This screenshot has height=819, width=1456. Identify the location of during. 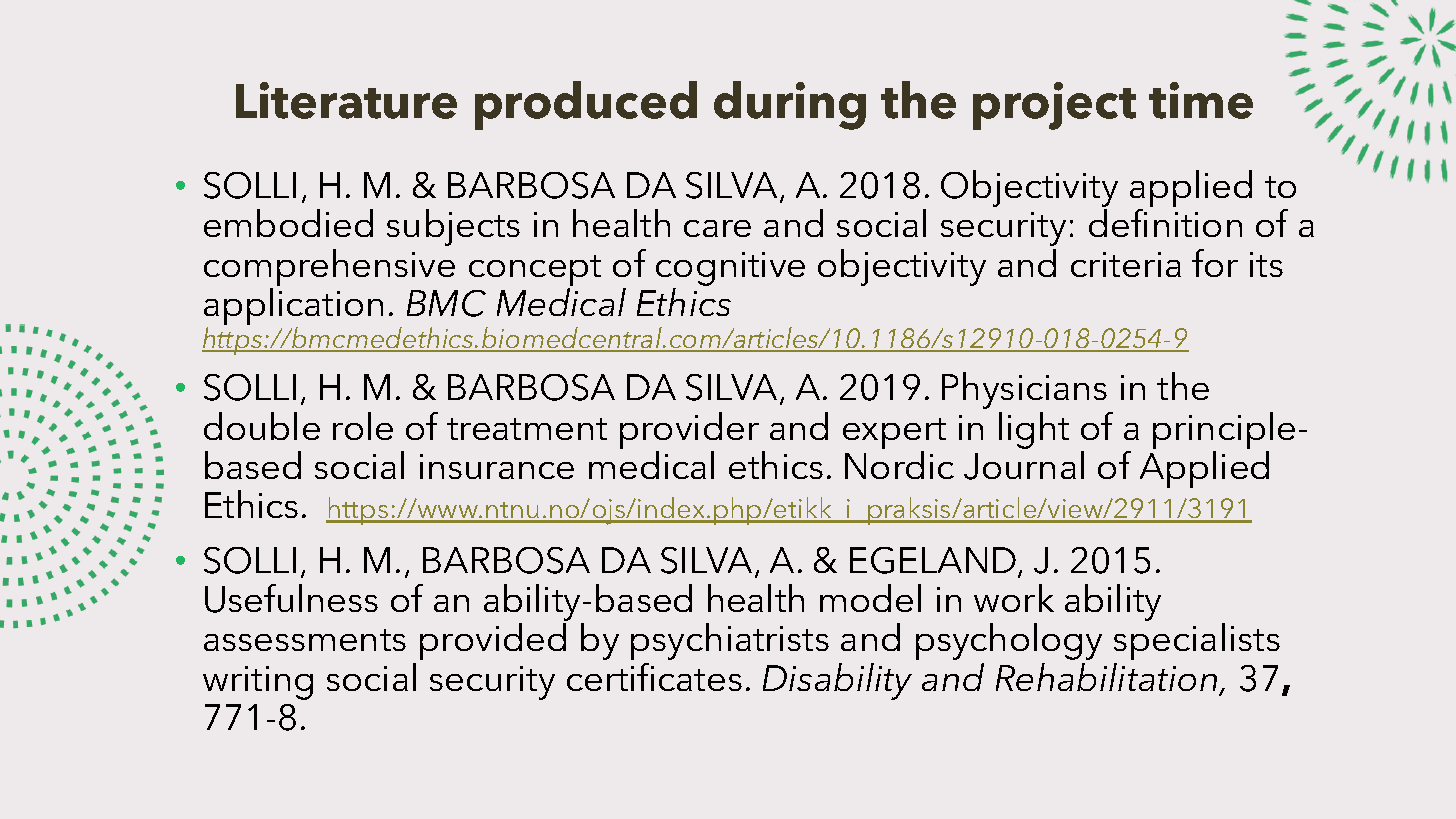
(790, 105).
